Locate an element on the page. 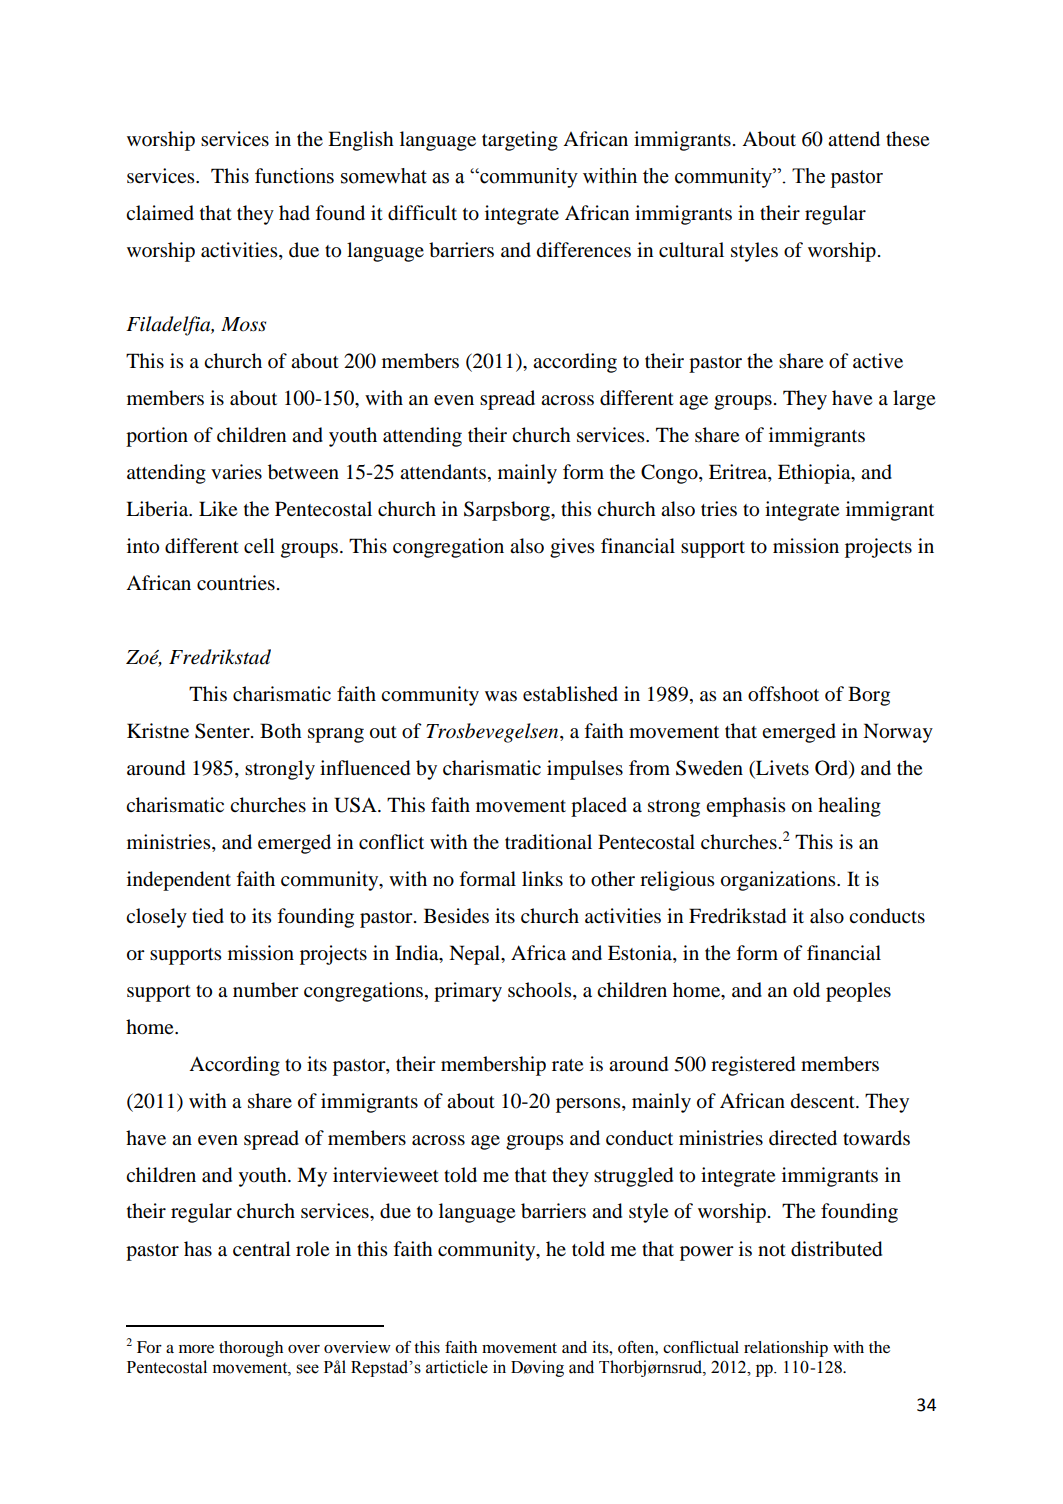  functions is located at coordinates (294, 176).
